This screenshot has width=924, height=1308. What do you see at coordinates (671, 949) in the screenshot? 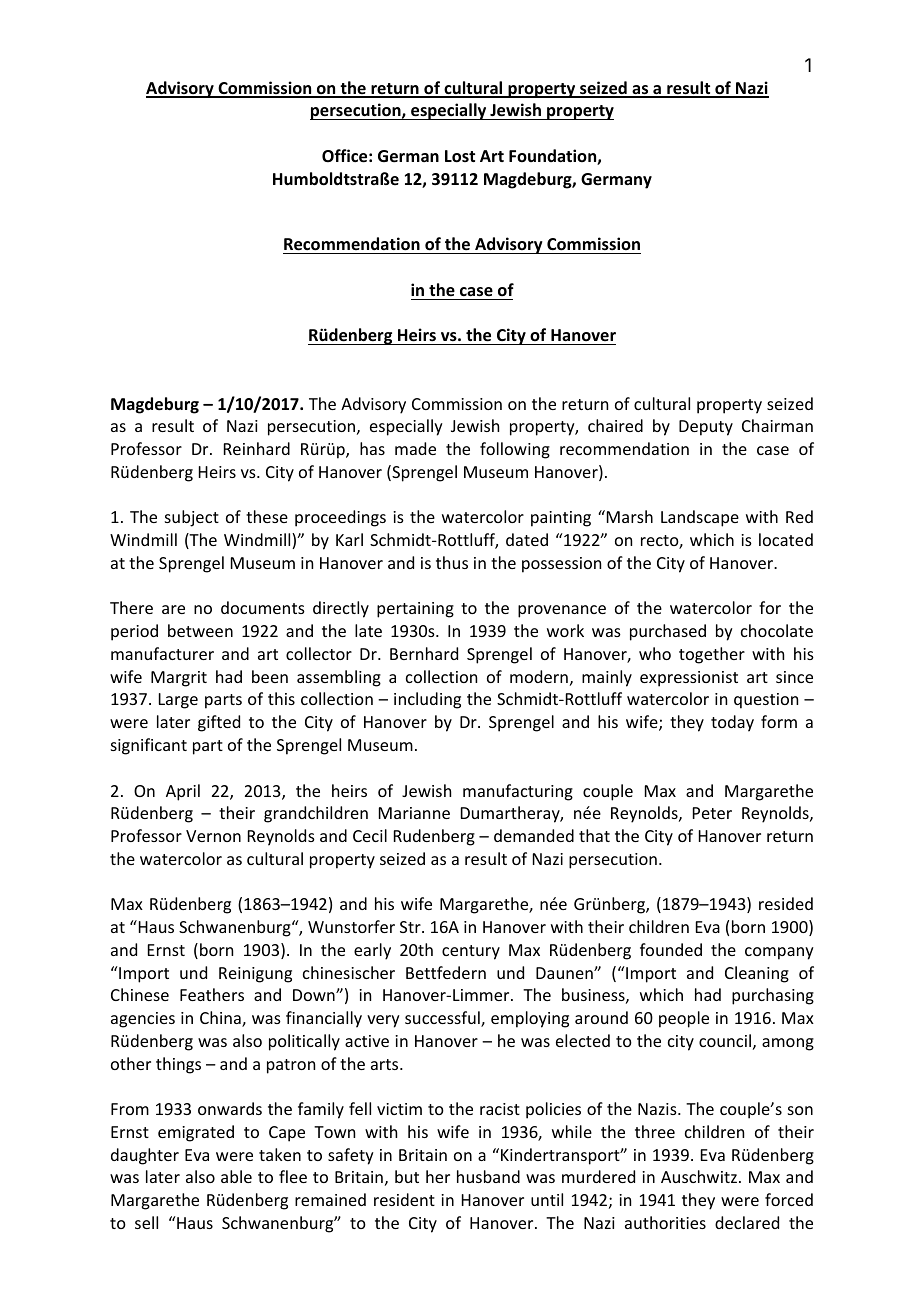
I see `founded` at bounding box center [671, 949].
